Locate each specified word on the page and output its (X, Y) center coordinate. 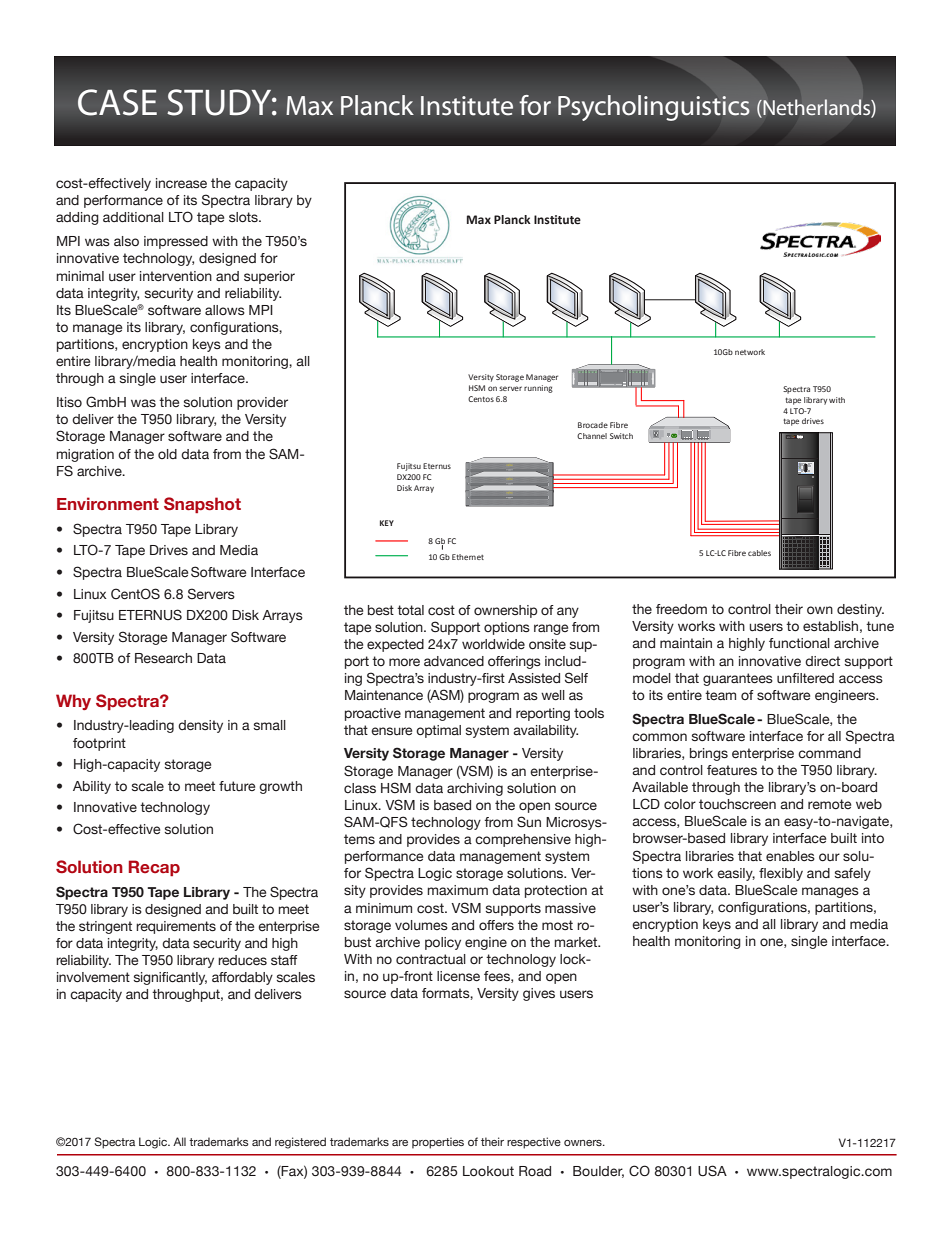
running (538, 389)
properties (438, 1143)
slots (244, 217)
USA (712, 1171)
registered (300, 1143)
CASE (117, 102)
